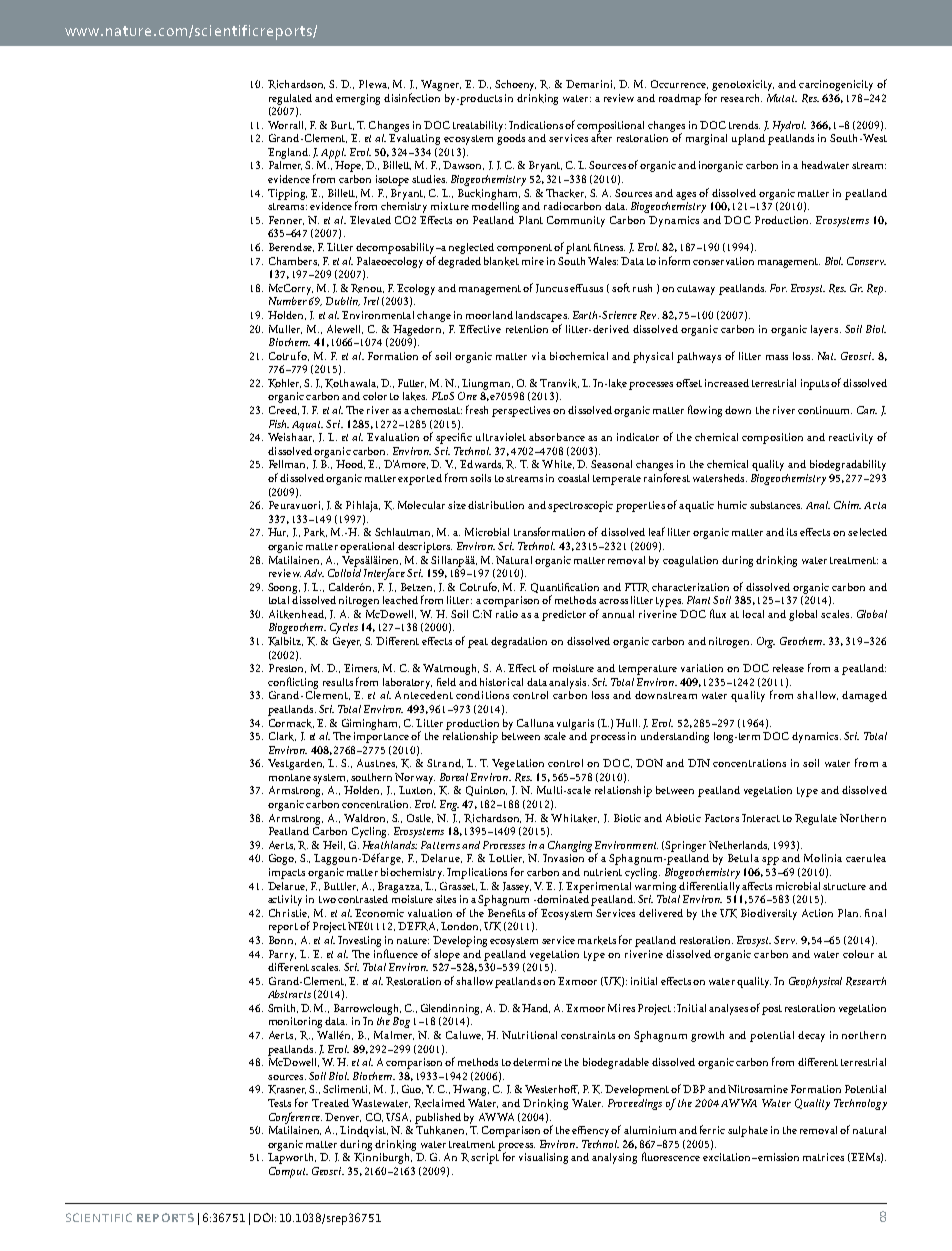 Image resolution: width=952 pixels, height=1251 pixels. I want to click on substances, so click(776, 505).
